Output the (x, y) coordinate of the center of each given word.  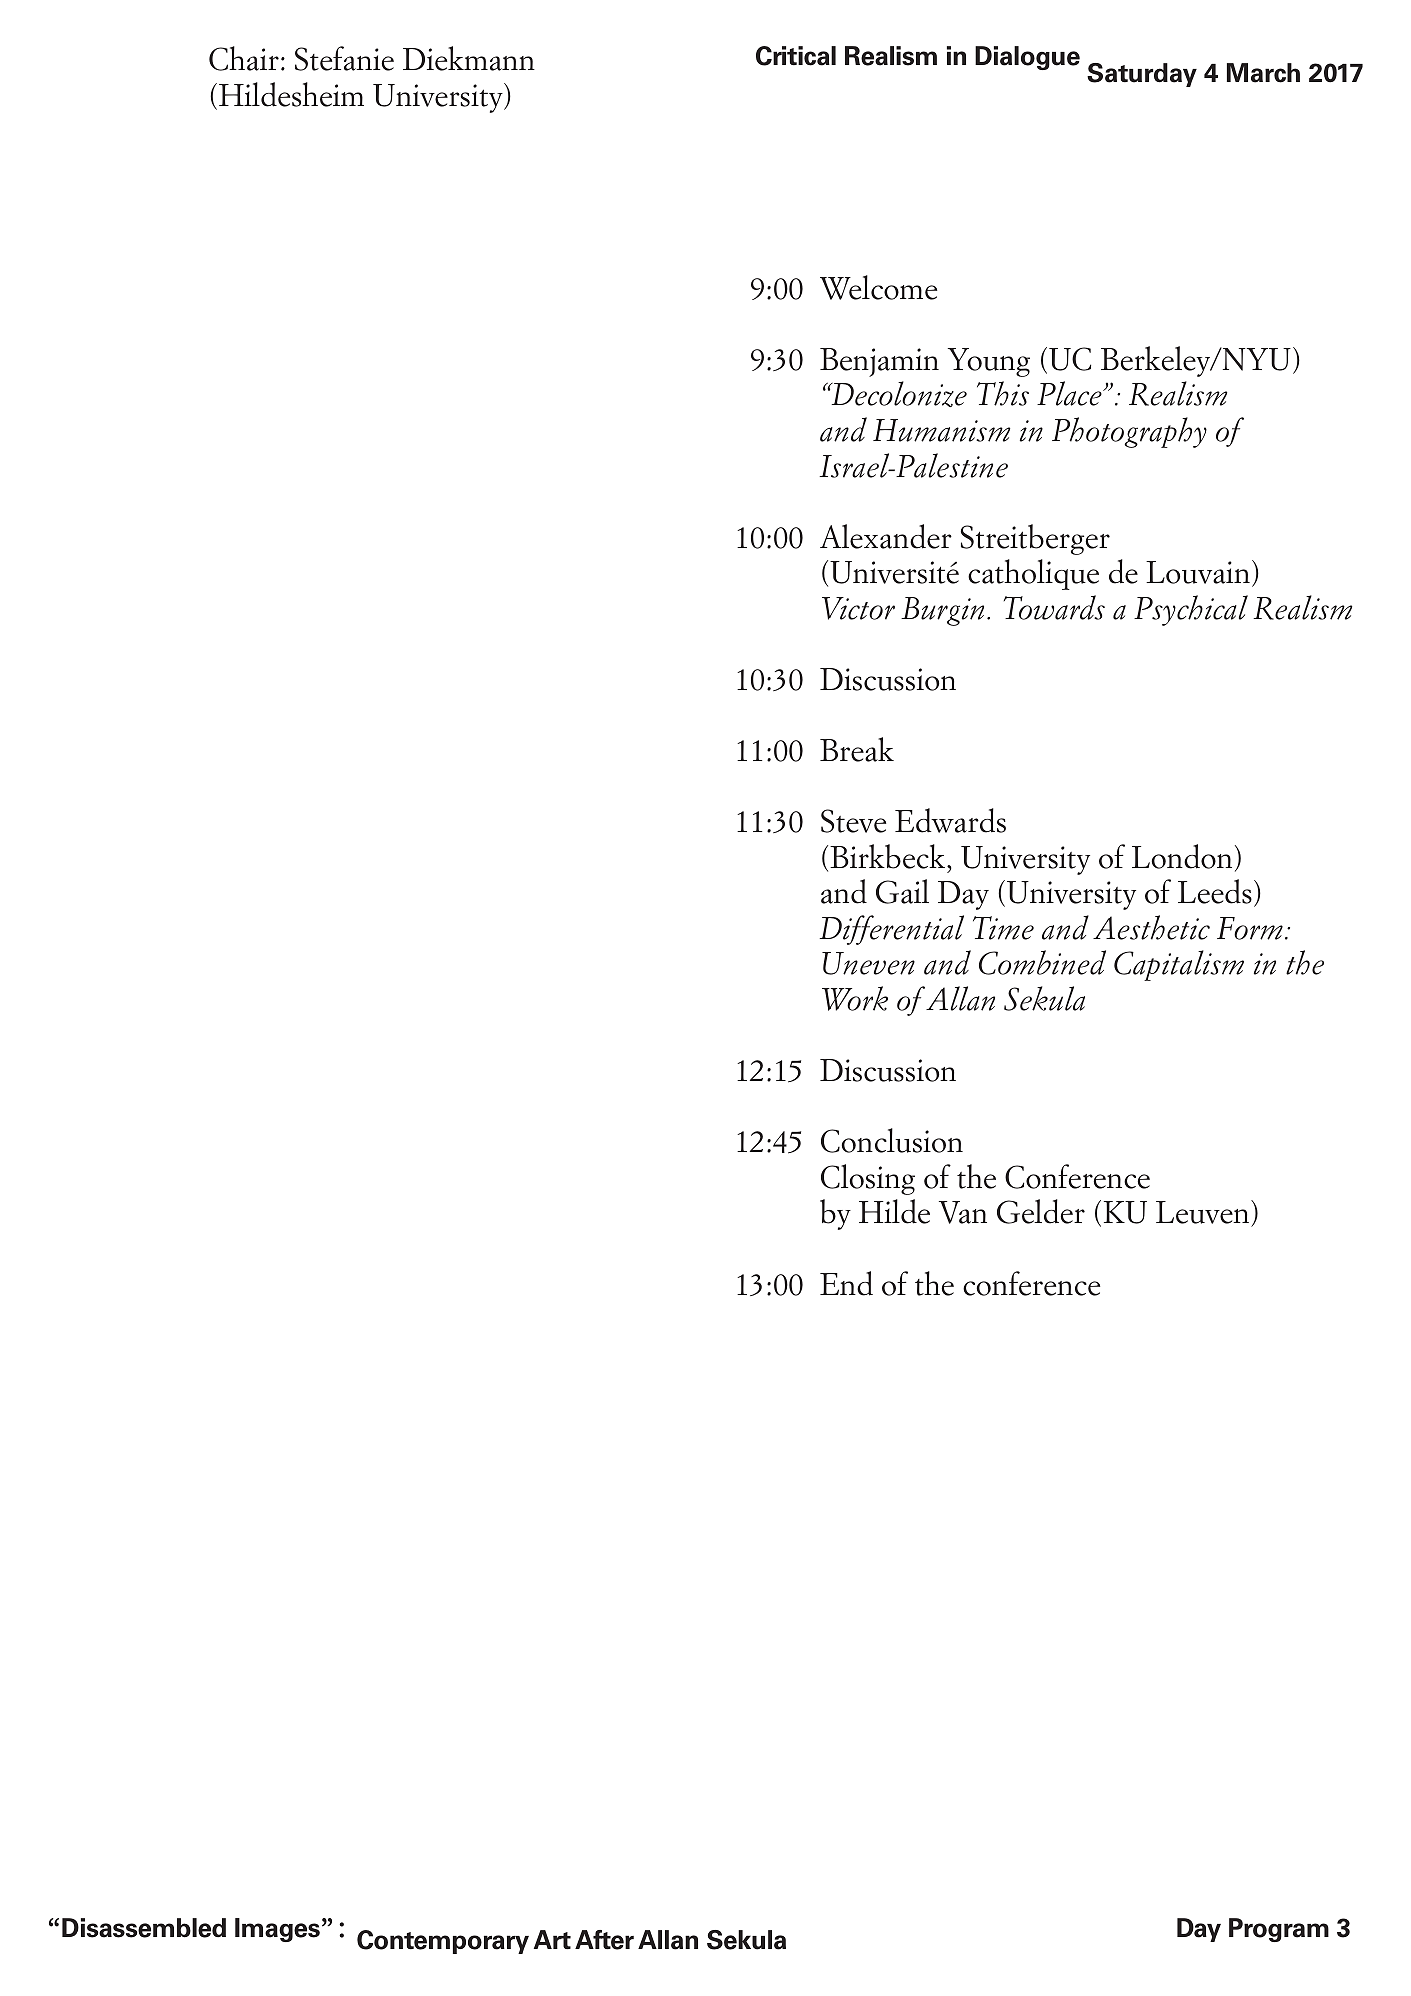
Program (1279, 1930)
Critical (796, 56)
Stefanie (344, 58)
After (604, 1940)
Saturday (1142, 75)
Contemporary (443, 1942)
